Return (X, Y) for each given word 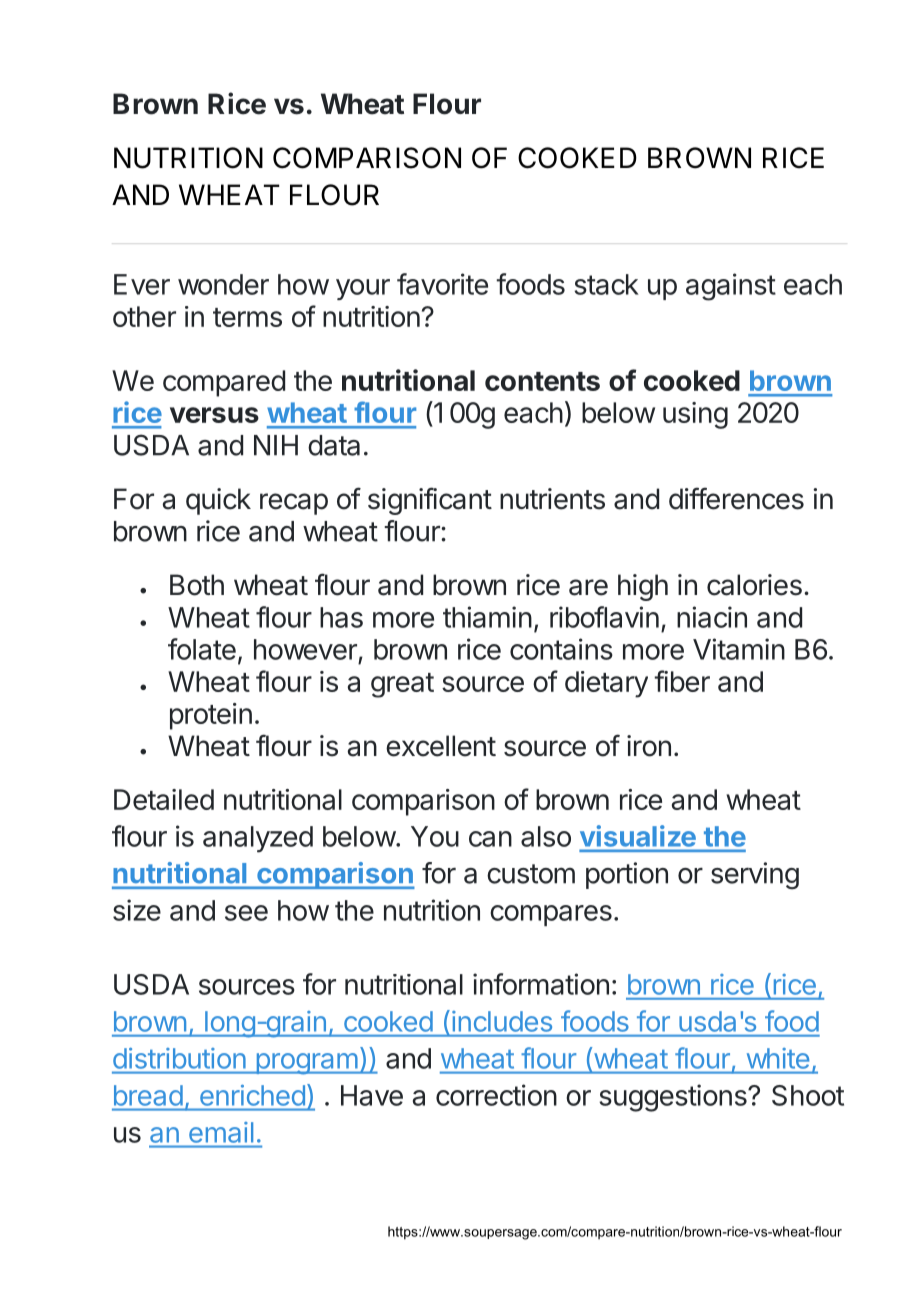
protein (211, 716)
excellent (441, 746)
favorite (442, 284)
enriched (252, 1095)
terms (247, 317)
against (731, 287)
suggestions (674, 1098)
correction (496, 1095)
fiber (682, 681)
